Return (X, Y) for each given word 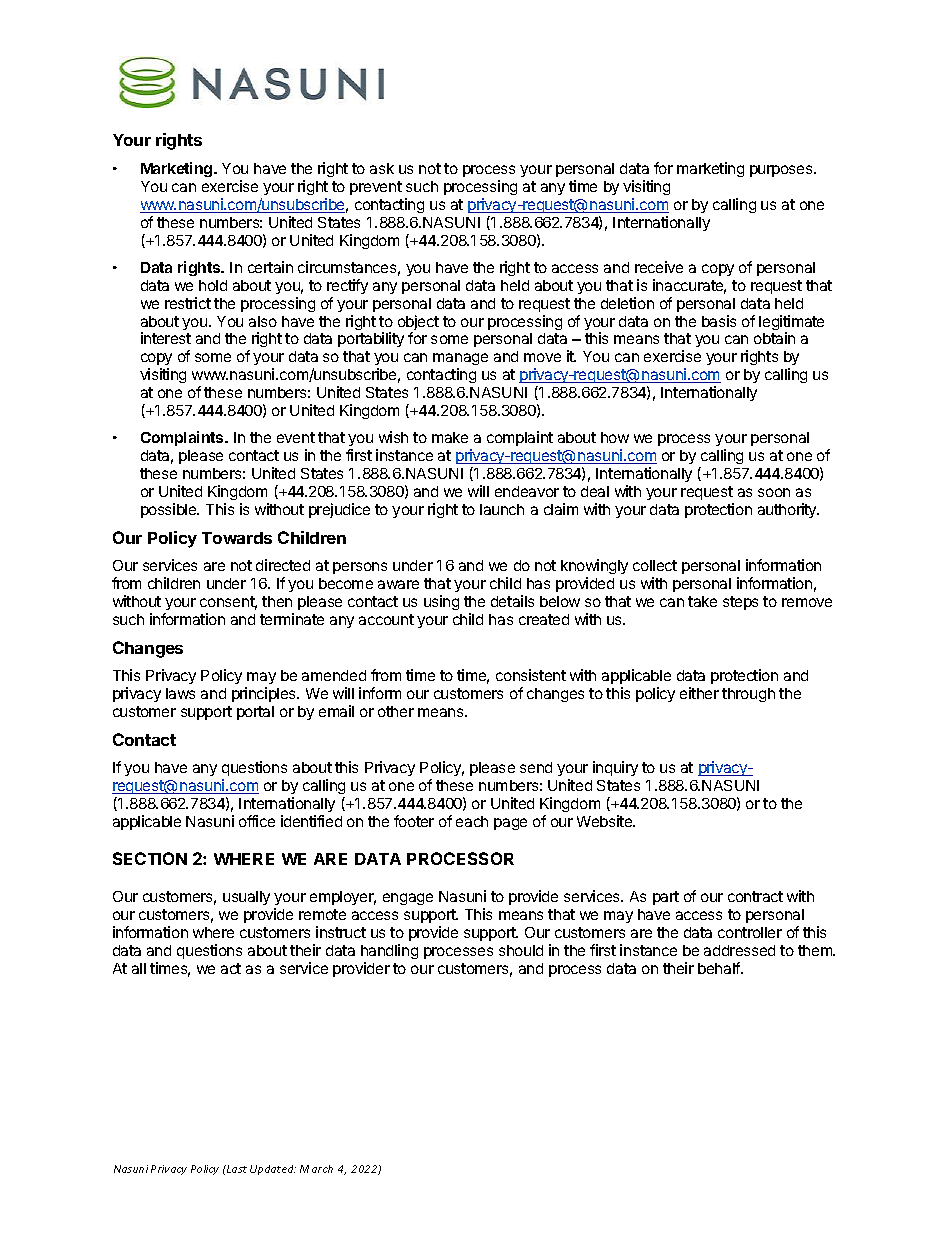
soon (774, 492)
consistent (531, 675)
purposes (782, 171)
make (450, 437)
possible (170, 510)
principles (265, 694)
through (748, 695)
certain (270, 267)
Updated (273, 1170)
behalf (720, 968)
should (521, 950)
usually (246, 898)
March (316, 1169)
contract (755, 896)
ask (382, 168)
